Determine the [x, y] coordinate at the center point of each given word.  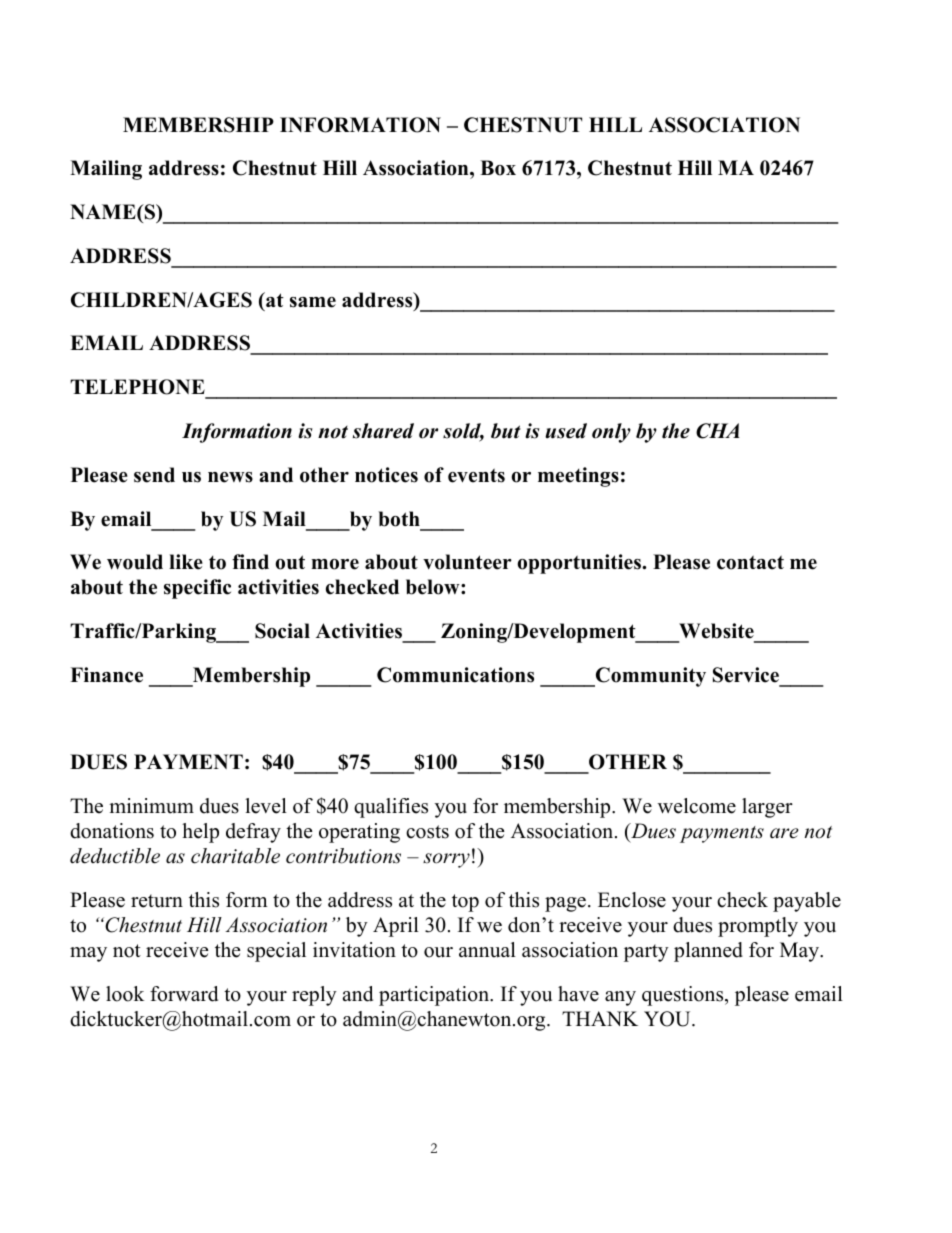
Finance [106, 675]
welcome [697, 806]
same [313, 302]
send [154, 475]
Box [498, 168]
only [611, 433]
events [476, 475]
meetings [578, 477]
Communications [455, 675]
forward [184, 994]
